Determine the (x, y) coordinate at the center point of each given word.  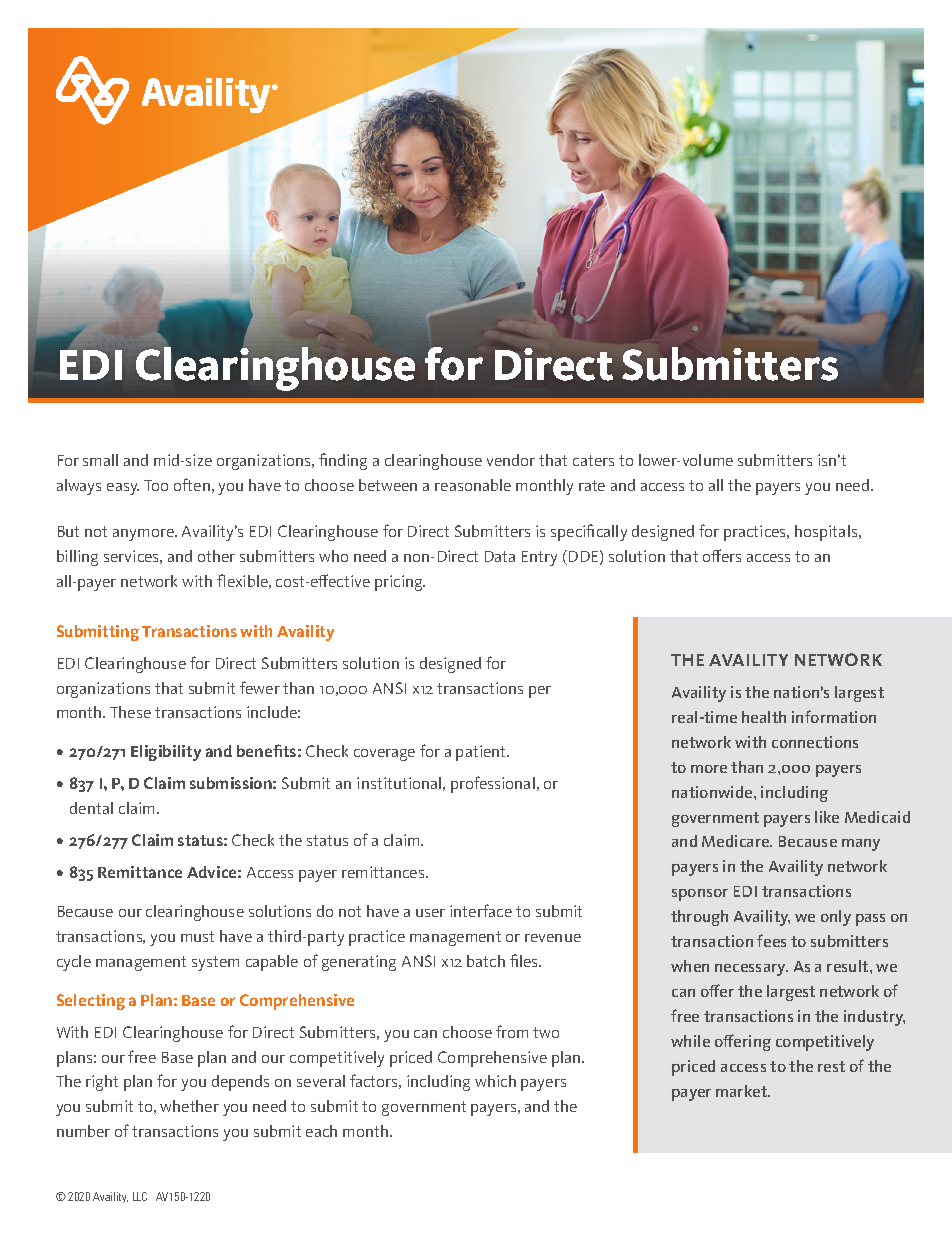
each (321, 1131)
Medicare (737, 841)
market (743, 1091)
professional (493, 784)
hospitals (827, 533)
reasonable (473, 485)
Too (156, 485)
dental (91, 808)
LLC (140, 1196)
